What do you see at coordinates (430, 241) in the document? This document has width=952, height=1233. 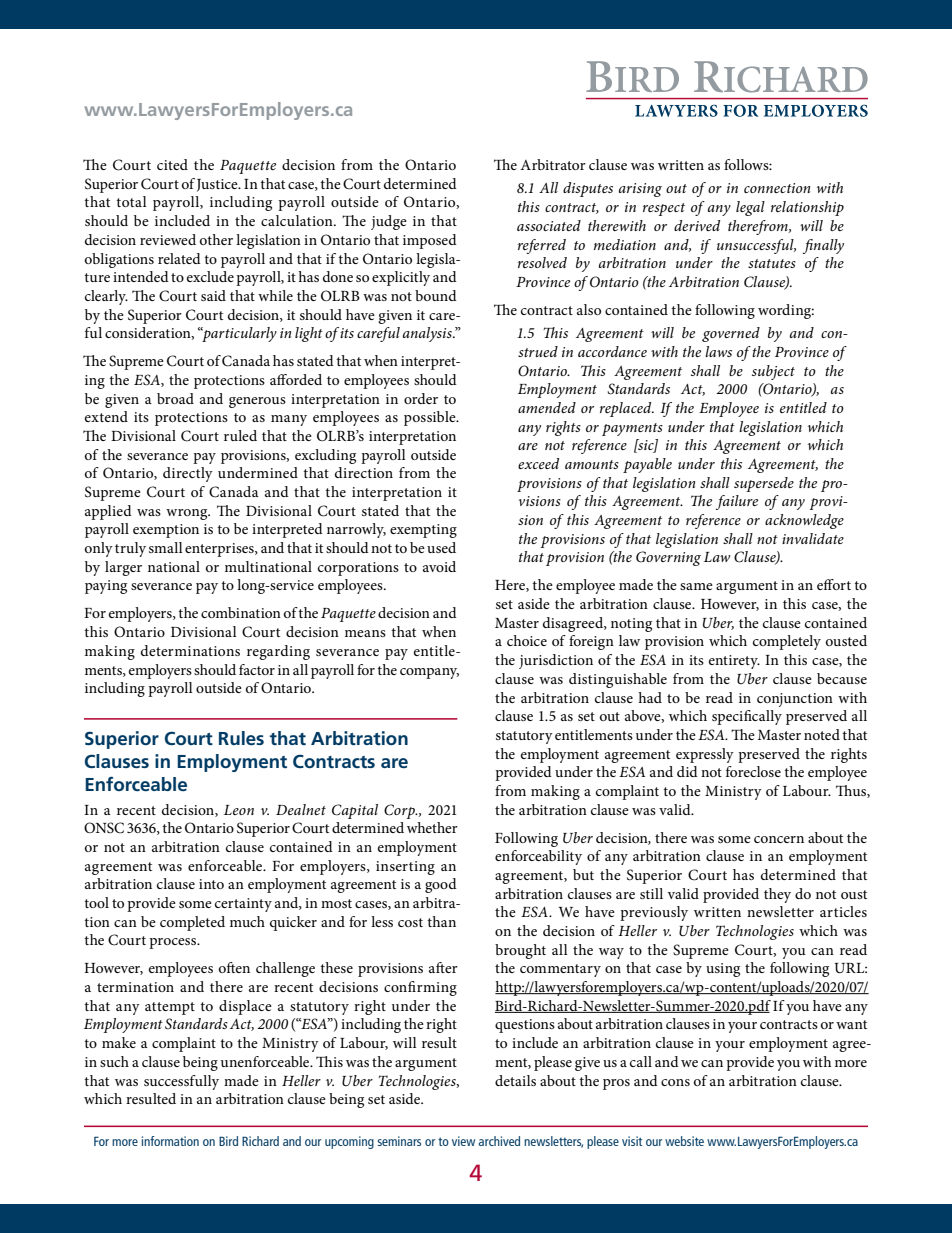 I see `imposed` at bounding box center [430, 241].
